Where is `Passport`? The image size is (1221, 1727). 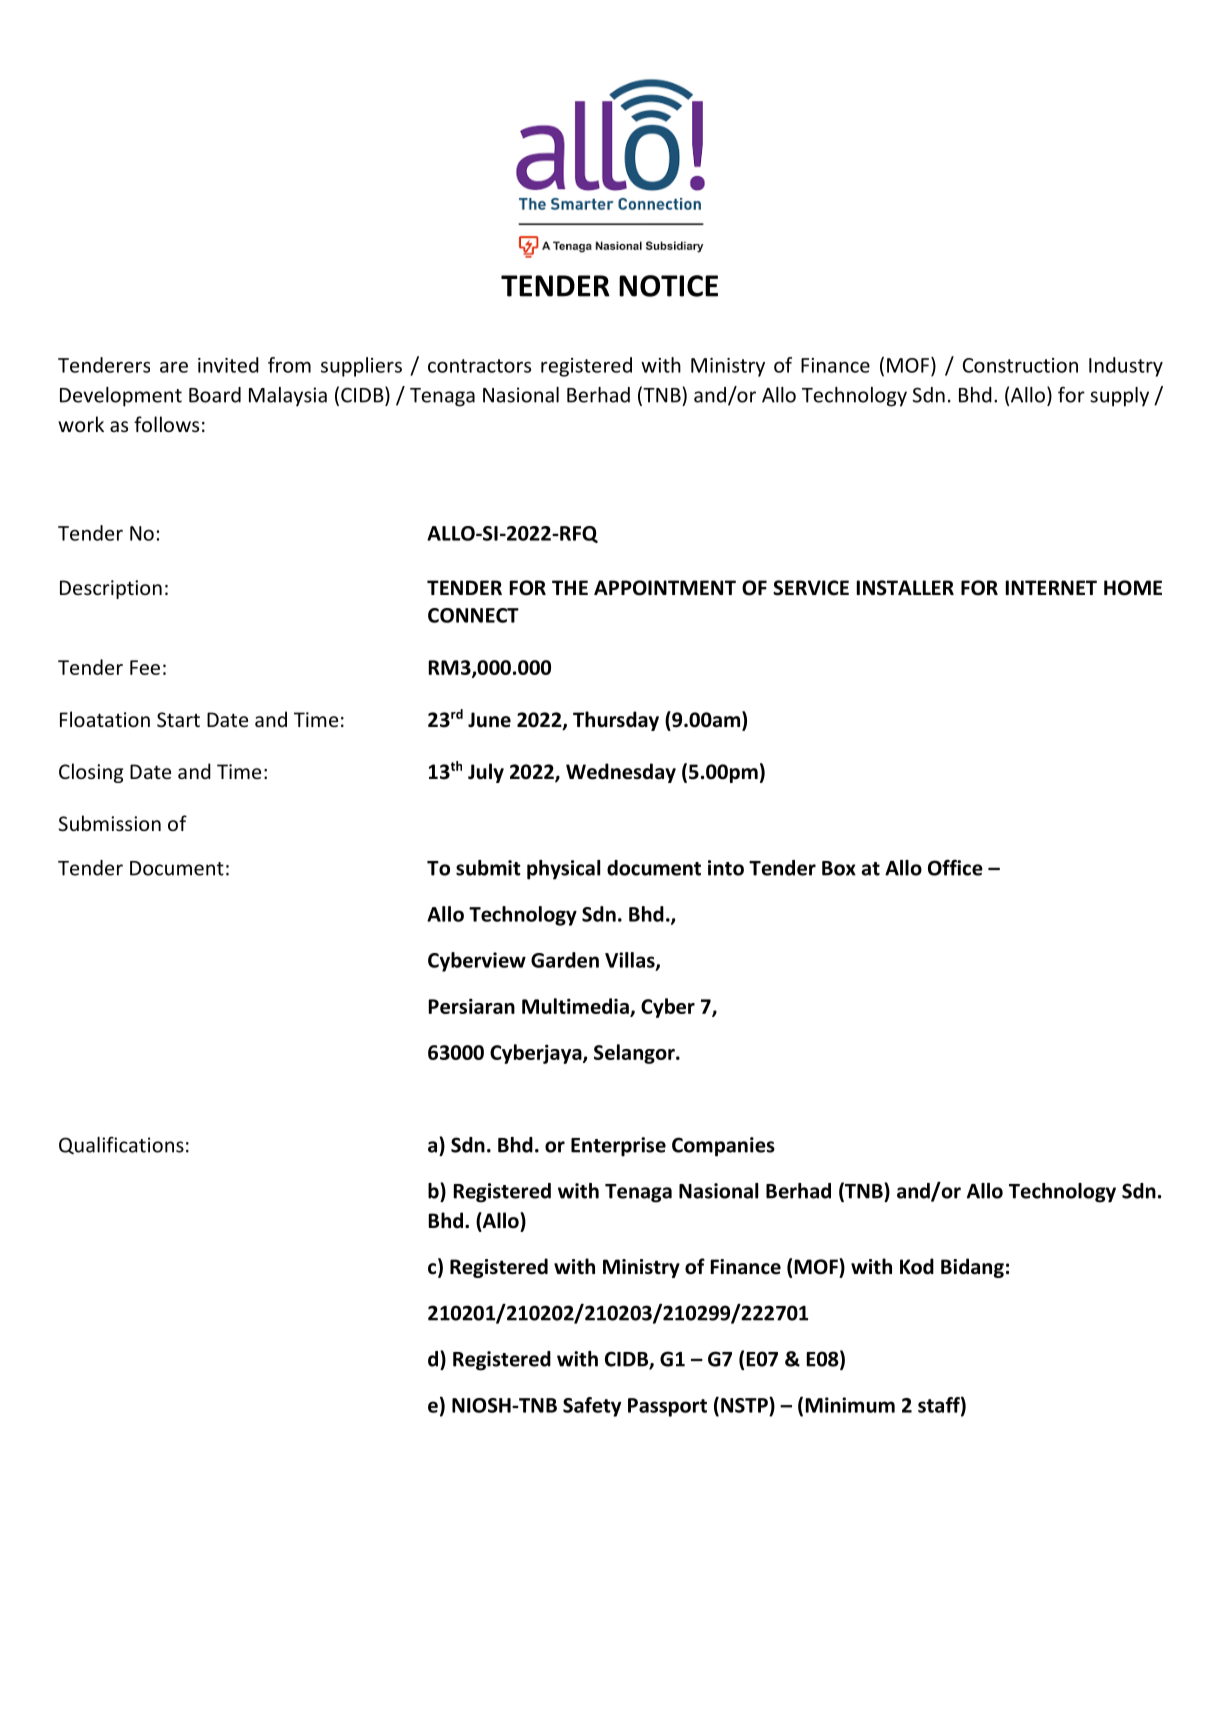
Passport is located at coordinates (667, 1407).
